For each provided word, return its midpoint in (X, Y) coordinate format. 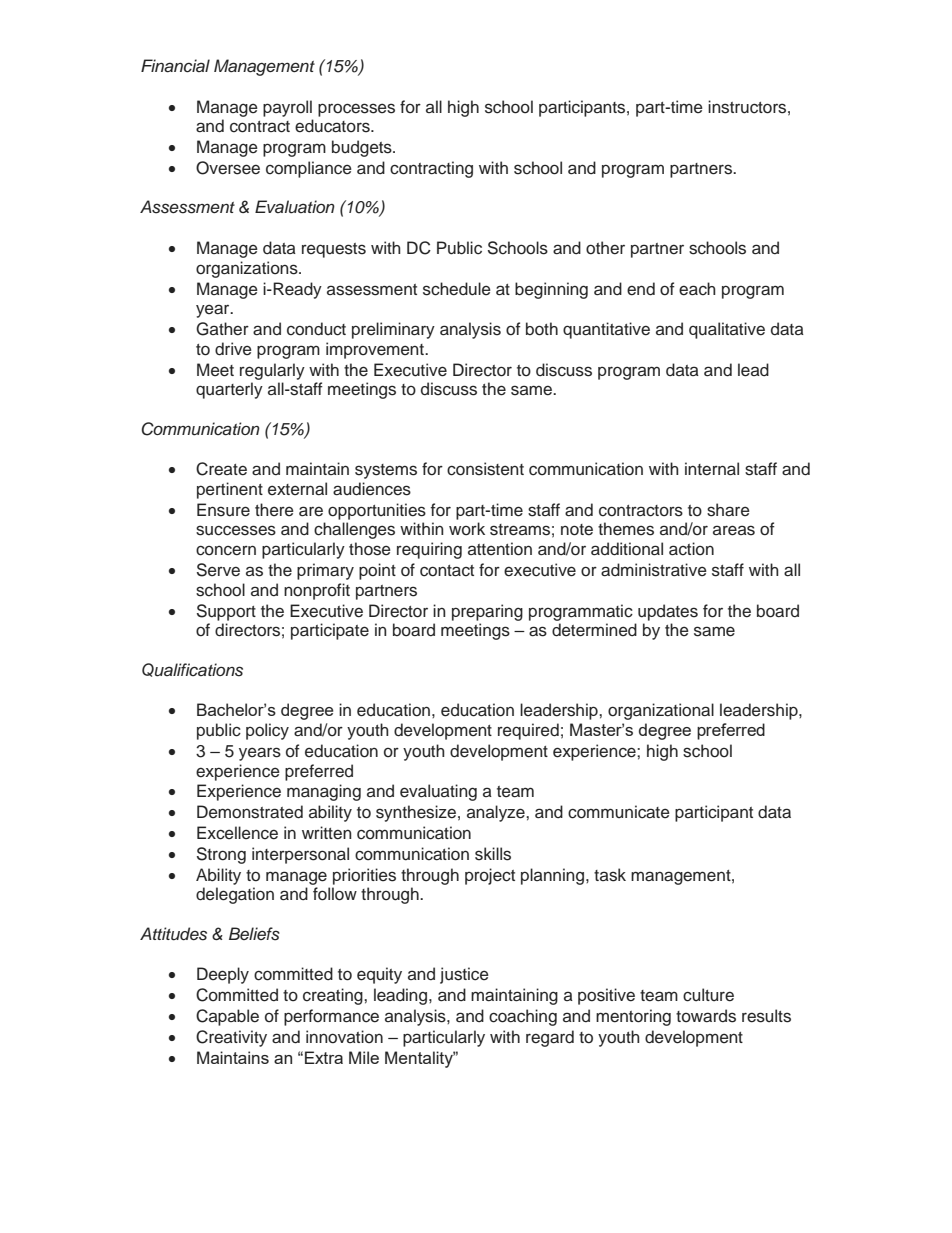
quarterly (229, 390)
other (605, 248)
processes (356, 110)
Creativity (231, 1038)
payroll (287, 108)
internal (712, 469)
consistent (485, 469)
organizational (661, 711)
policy (267, 731)
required (528, 731)
